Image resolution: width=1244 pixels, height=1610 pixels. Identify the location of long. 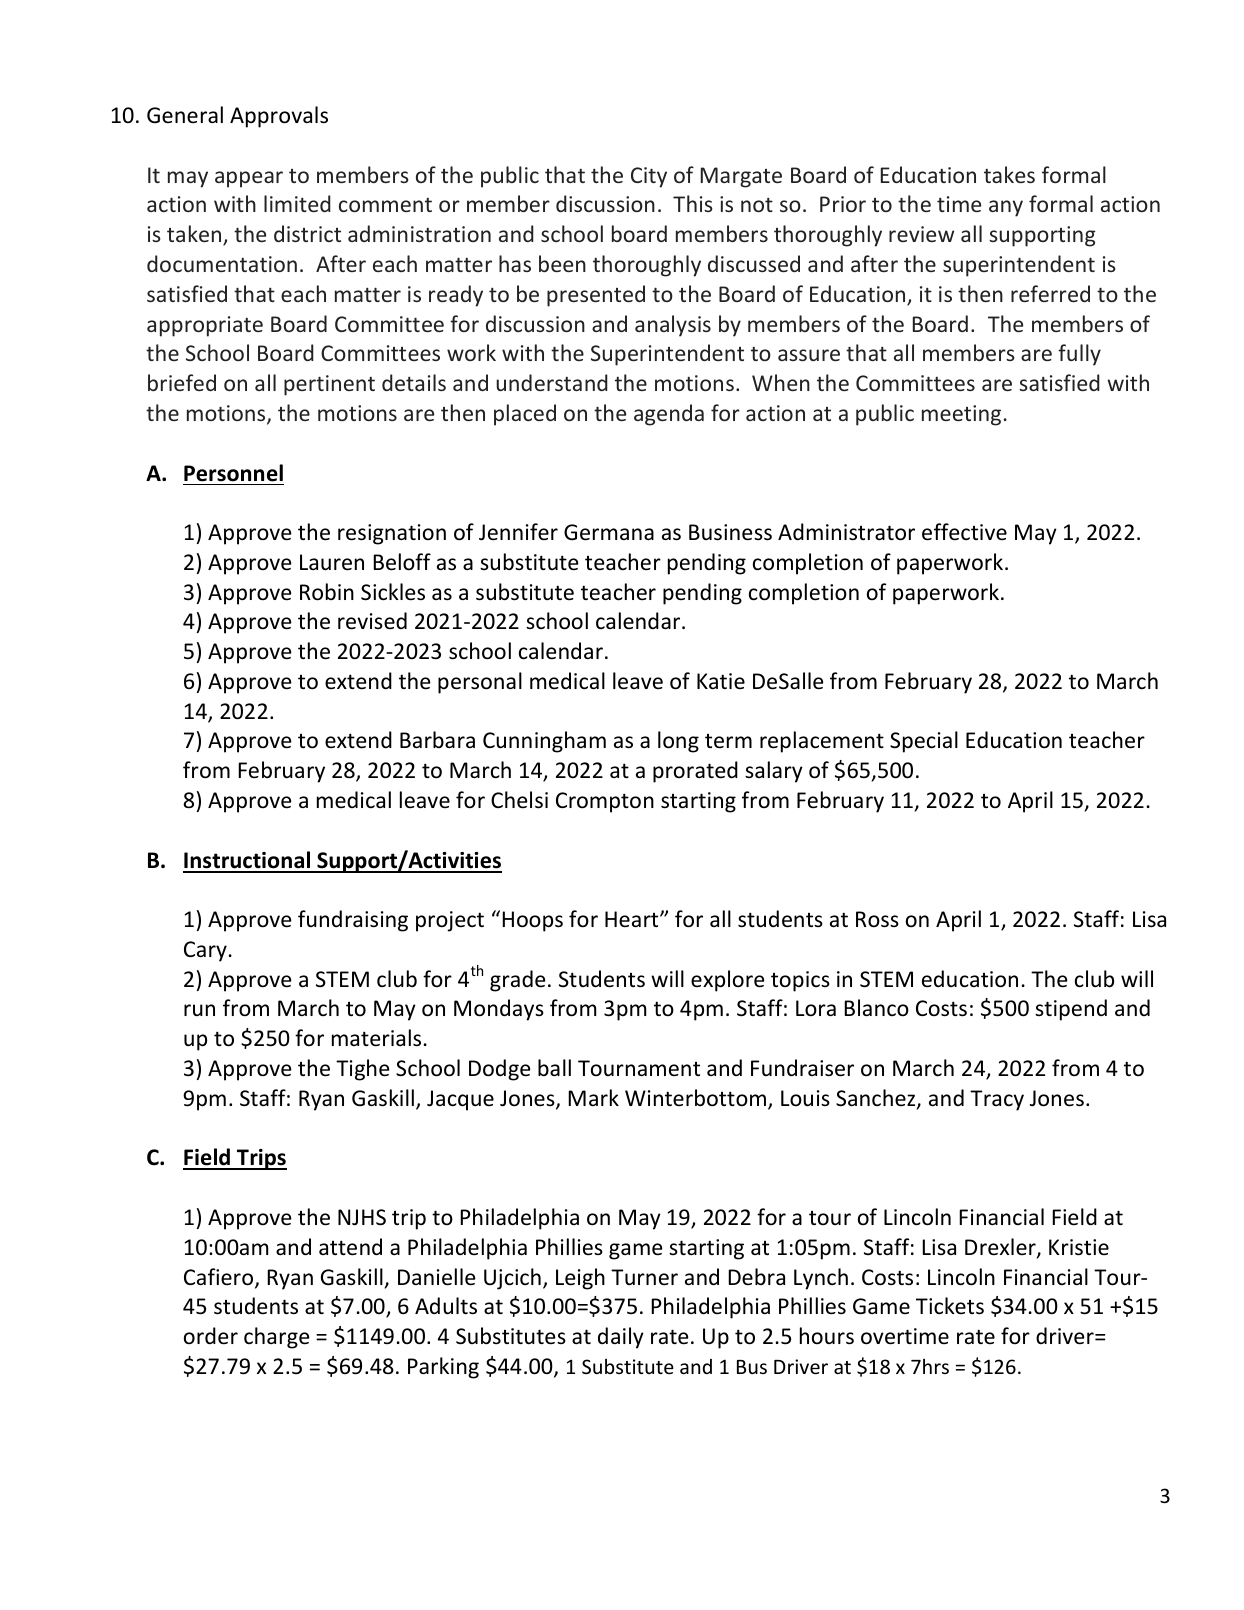
(678, 742).
